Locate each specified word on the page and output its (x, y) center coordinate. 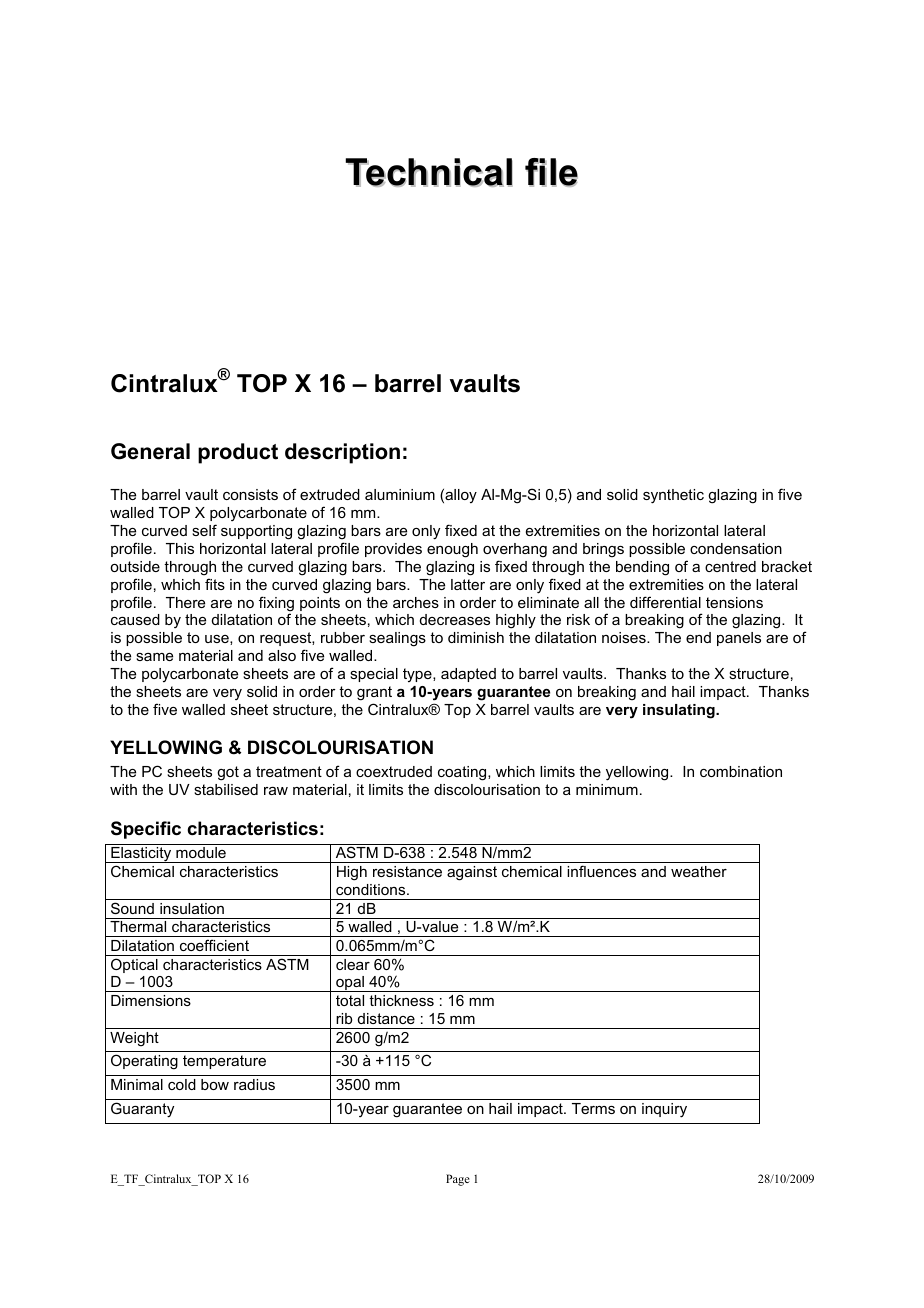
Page (458, 1180)
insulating (680, 711)
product (238, 453)
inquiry (664, 1110)
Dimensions (151, 1000)
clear (353, 964)
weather (699, 871)
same (154, 657)
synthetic (673, 496)
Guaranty (142, 1110)
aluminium (400, 494)
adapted (468, 675)
